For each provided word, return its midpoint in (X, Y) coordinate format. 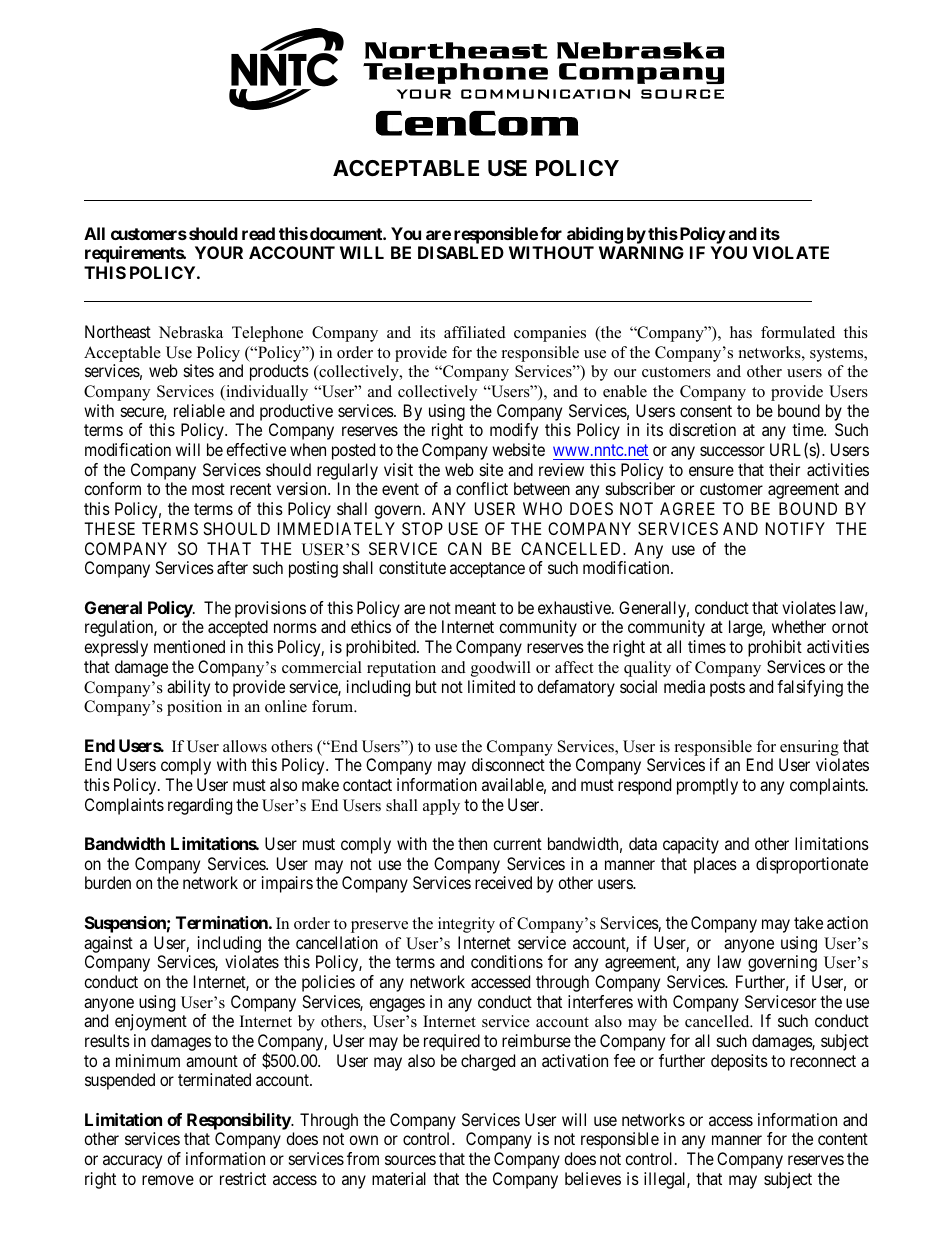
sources (410, 1160)
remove (168, 1180)
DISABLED (461, 252)
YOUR (219, 252)
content (843, 1139)
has (741, 332)
